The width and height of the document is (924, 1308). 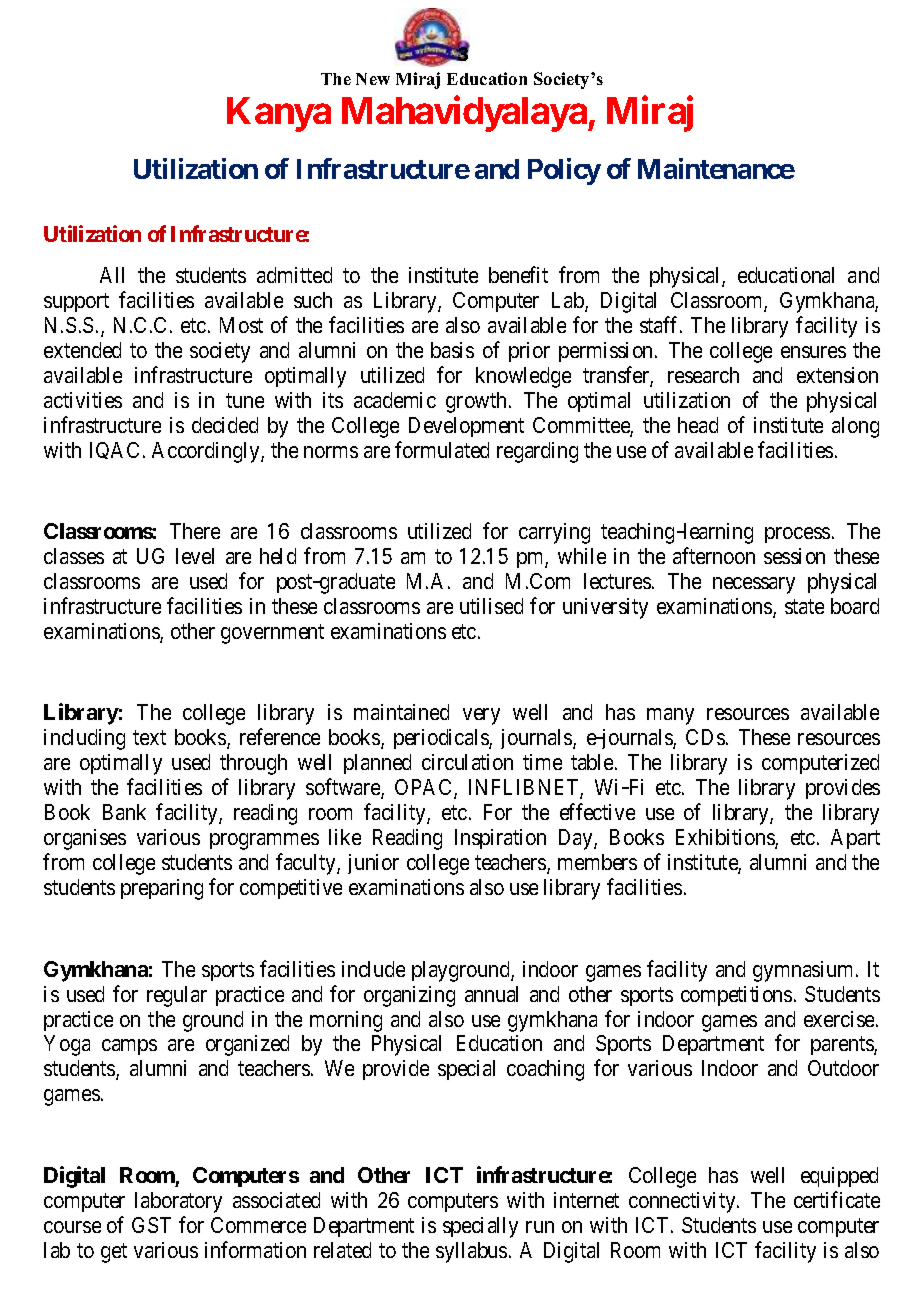 I want to click on GST, so click(x=151, y=1225).
